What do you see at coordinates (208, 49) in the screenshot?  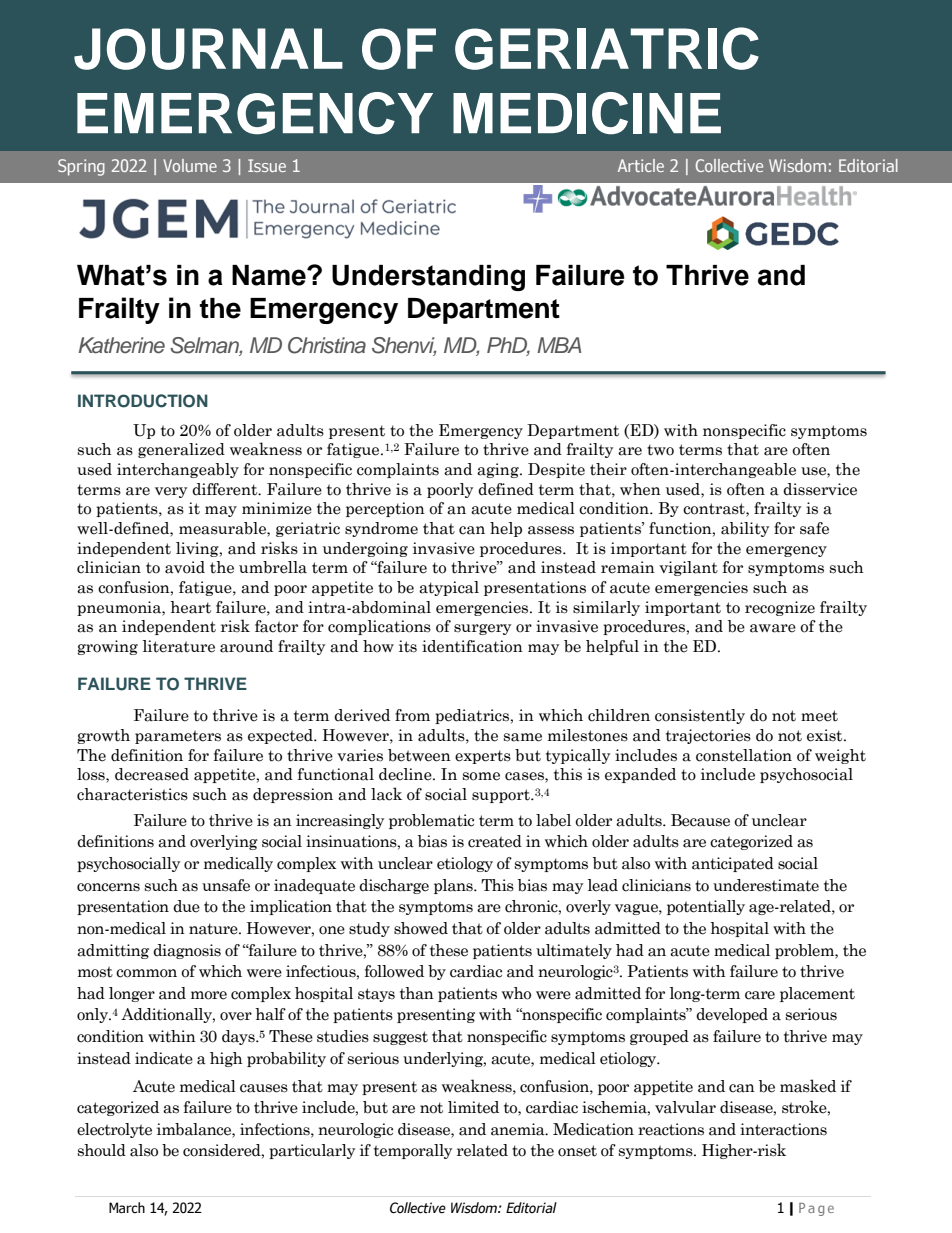 I see `JOURNAL` at bounding box center [208, 49].
